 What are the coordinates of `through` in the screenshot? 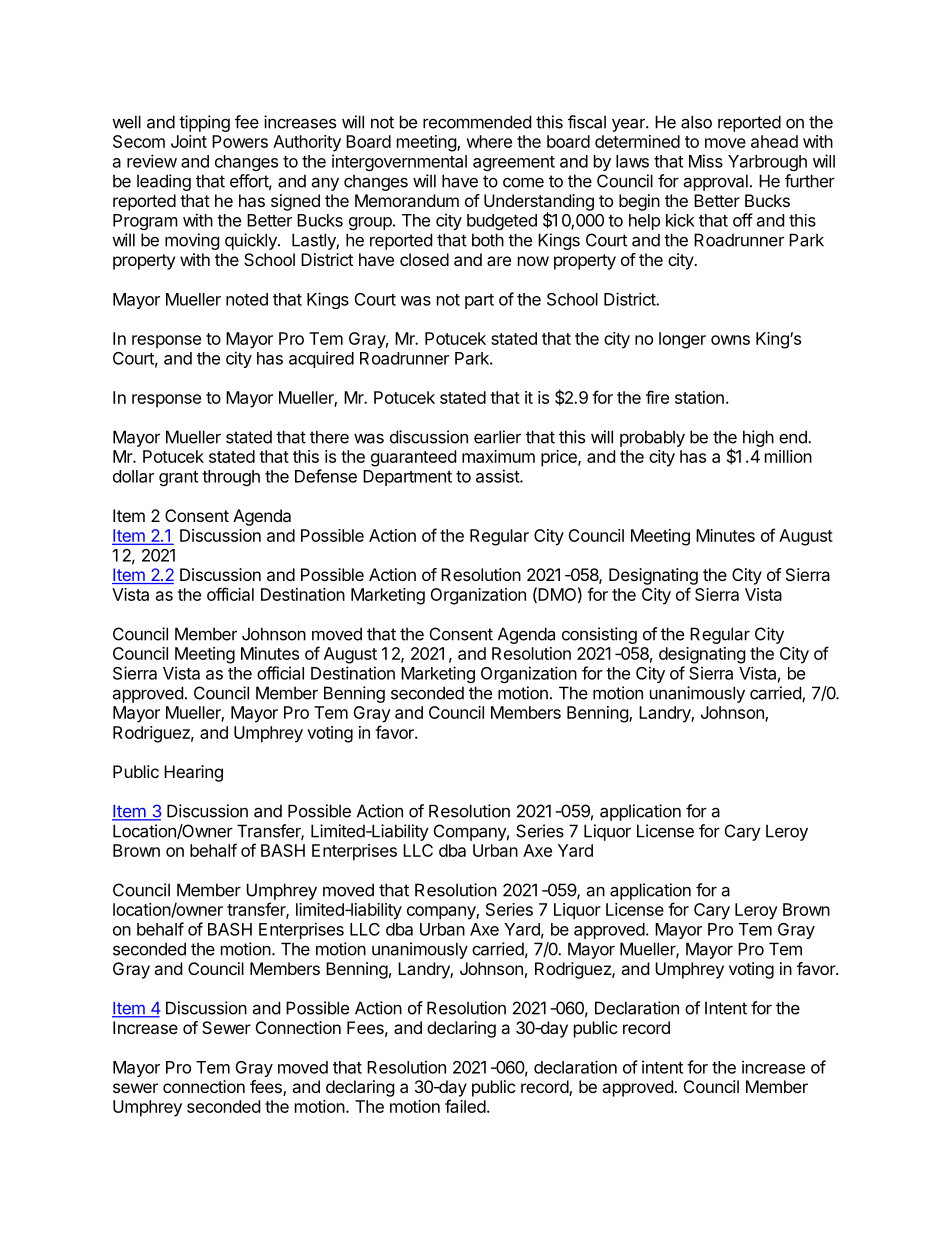 It's located at (231, 478).
